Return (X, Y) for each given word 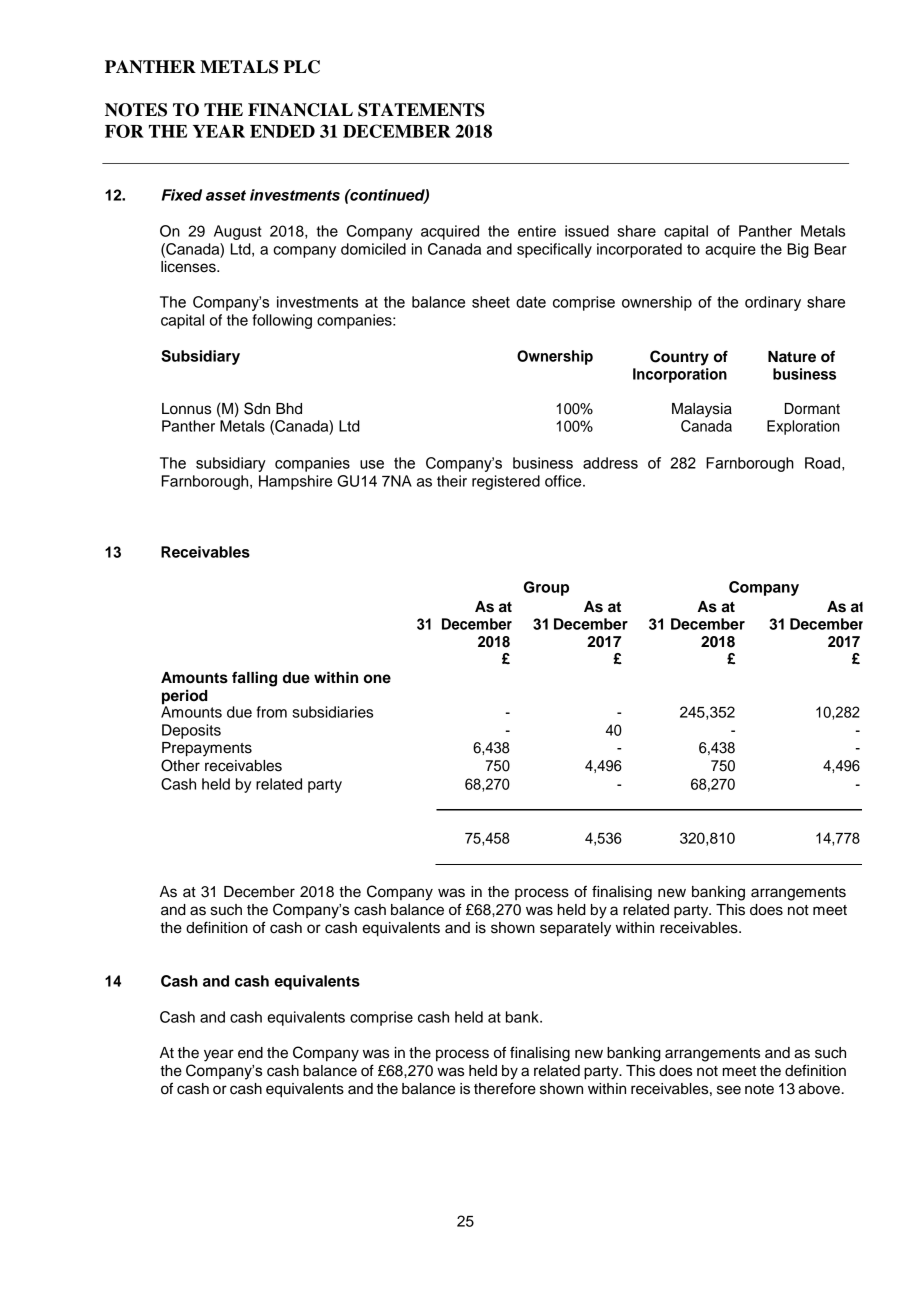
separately (575, 929)
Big (798, 250)
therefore (505, 1088)
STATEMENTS (421, 110)
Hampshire (295, 482)
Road (822, 463)
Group (546, 588)
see (729, 1090)
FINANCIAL (300, 110)
